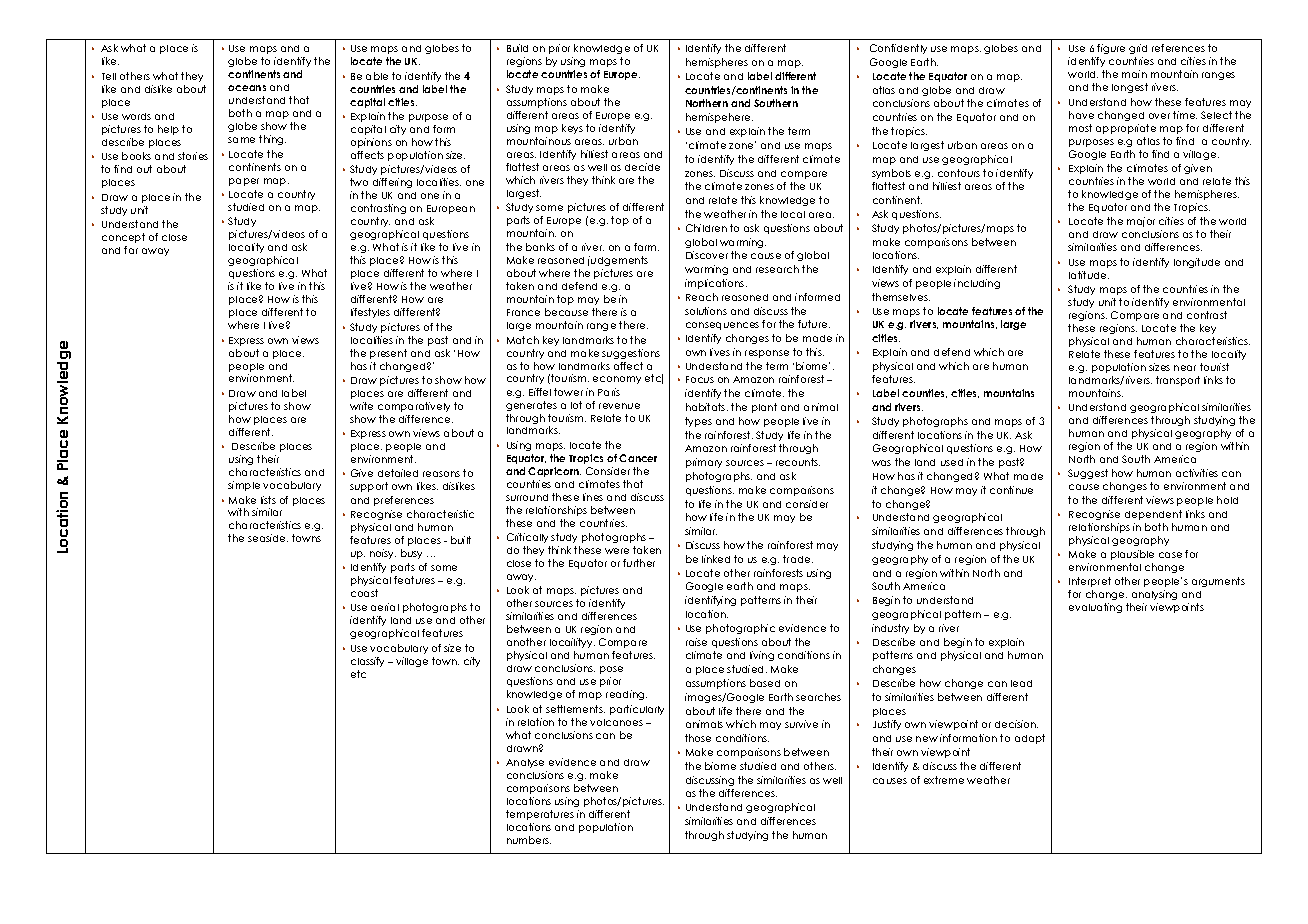  I want to click on Interpret, so click(1090, 582).
